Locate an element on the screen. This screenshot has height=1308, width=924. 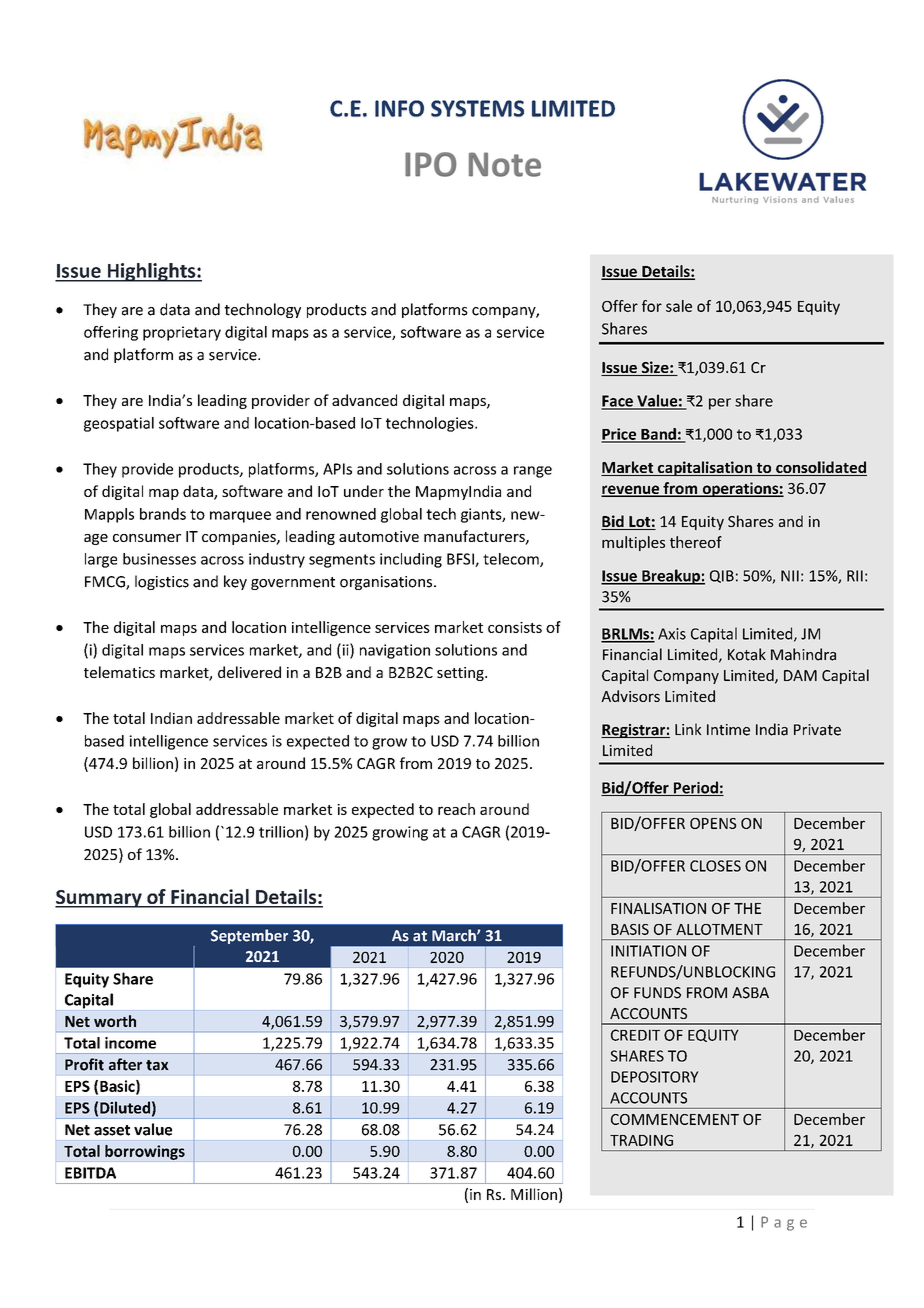
NII is located at coordinates (790, 576).
